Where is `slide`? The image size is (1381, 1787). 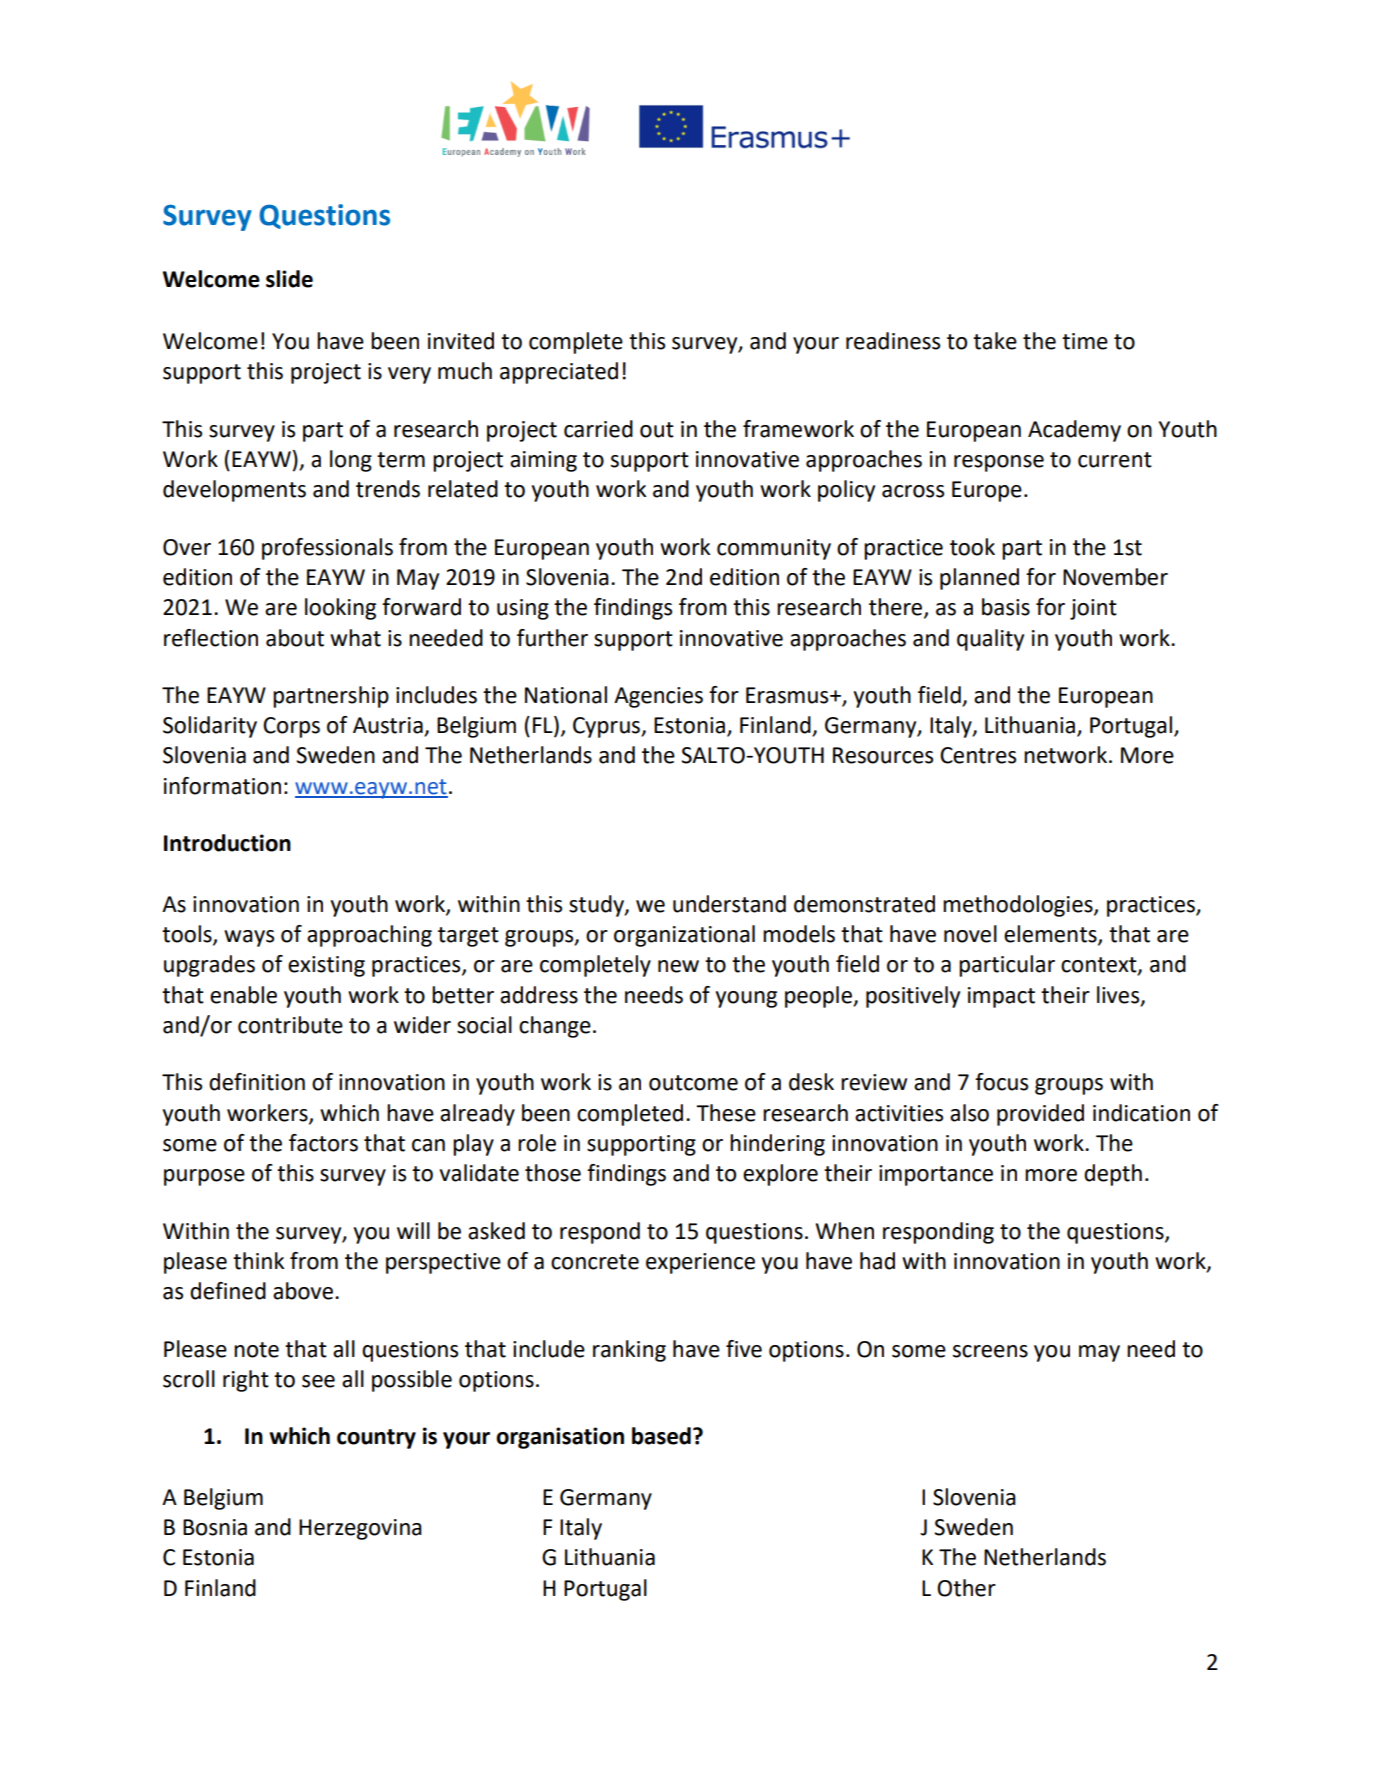
slide is located at coordinates (289, 279).
